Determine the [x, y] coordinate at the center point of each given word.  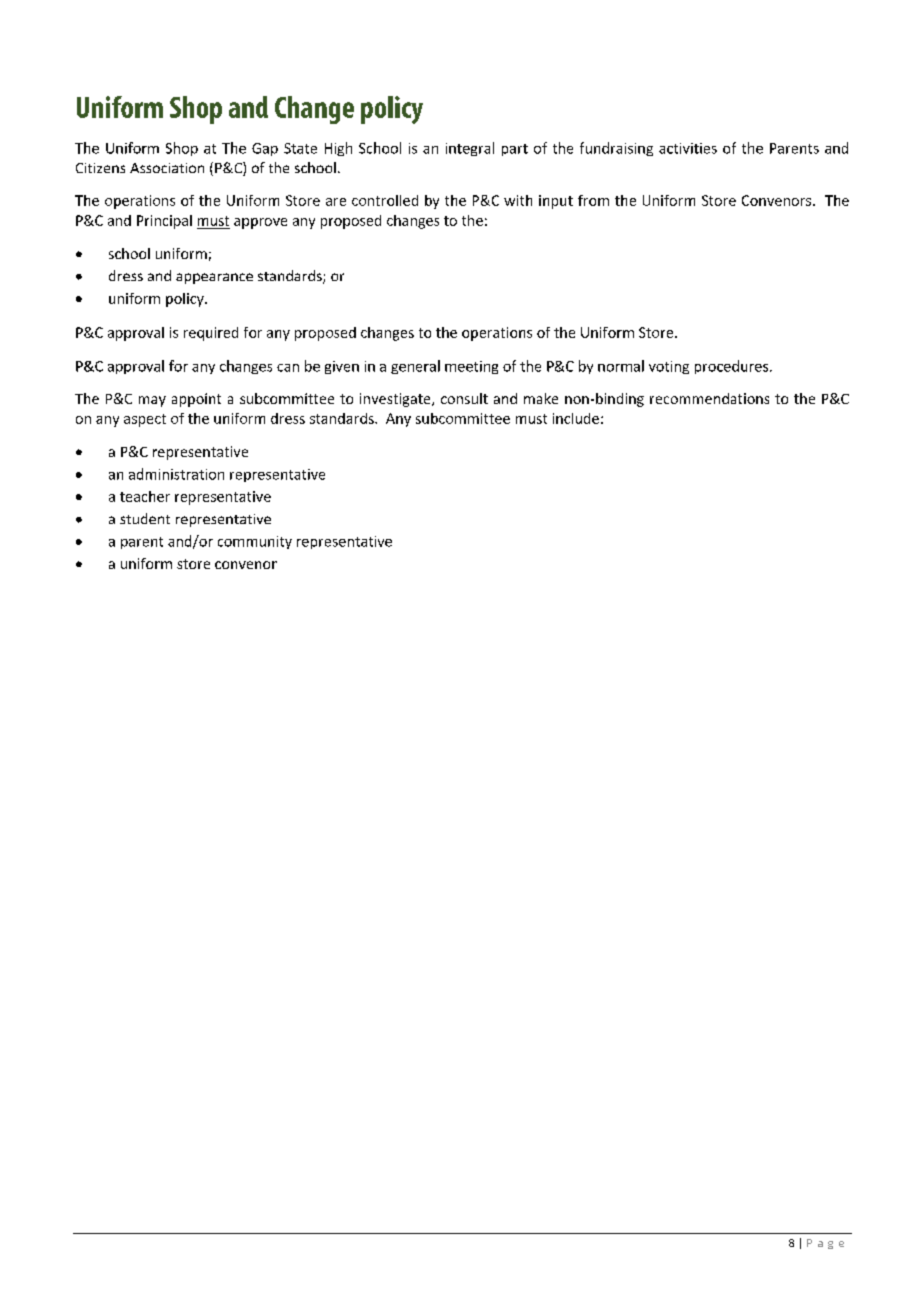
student [145, 518]
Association [167, 168]
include [576, 418]
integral [470, 149]
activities [688, 148]
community [255, 542]
